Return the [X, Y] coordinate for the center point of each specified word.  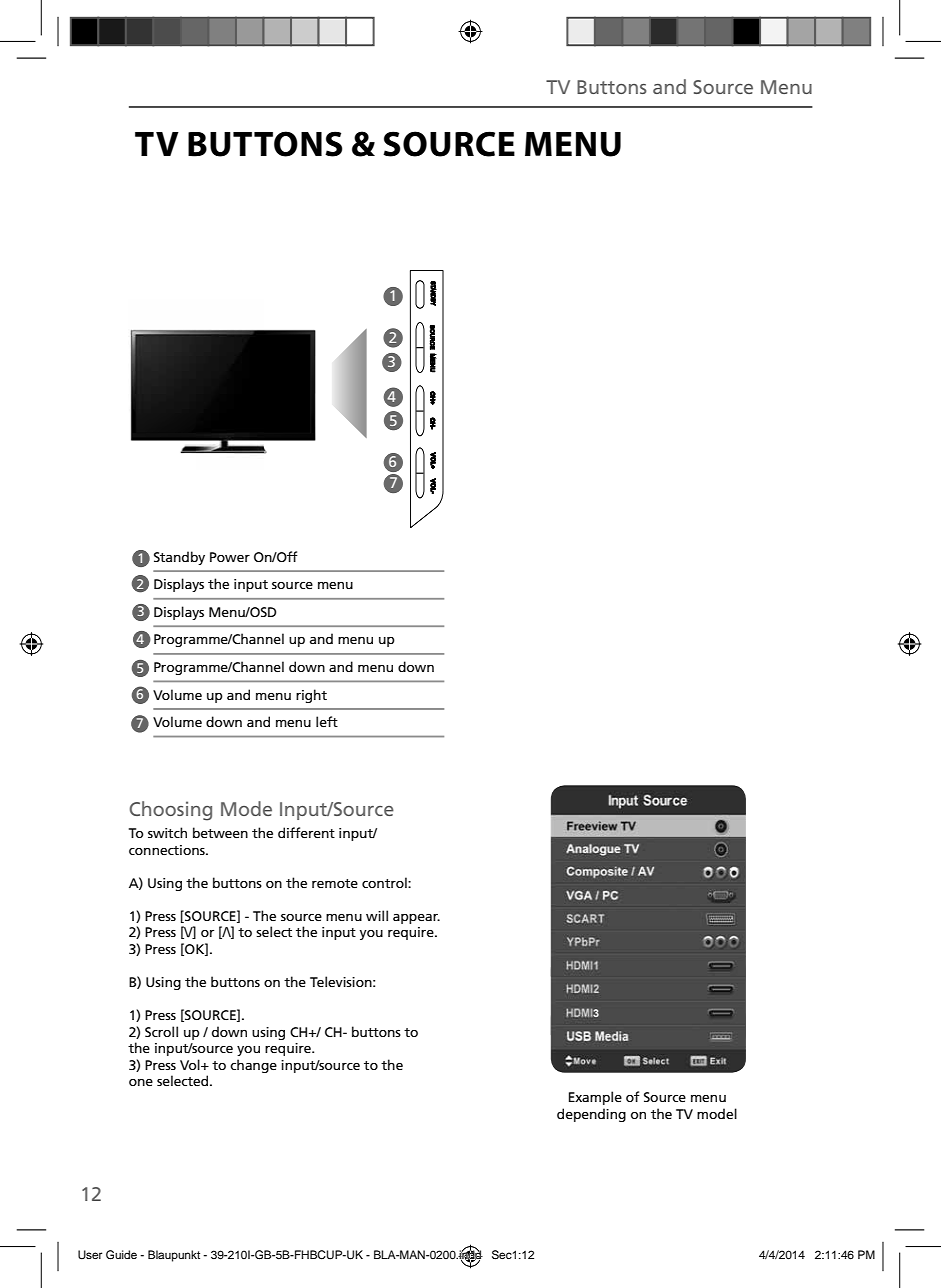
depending [591, 1115]
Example [595, 1098]
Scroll [161, 1031]
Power [230, 557]
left [327, 721]
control [385, 882]
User [90, 1255]
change [253, 1066]
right [311, 696]
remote [335, 883]
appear [416, 919]
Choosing [170, 811]
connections [168, 850]
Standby [179, 558]
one [141, 1082]
